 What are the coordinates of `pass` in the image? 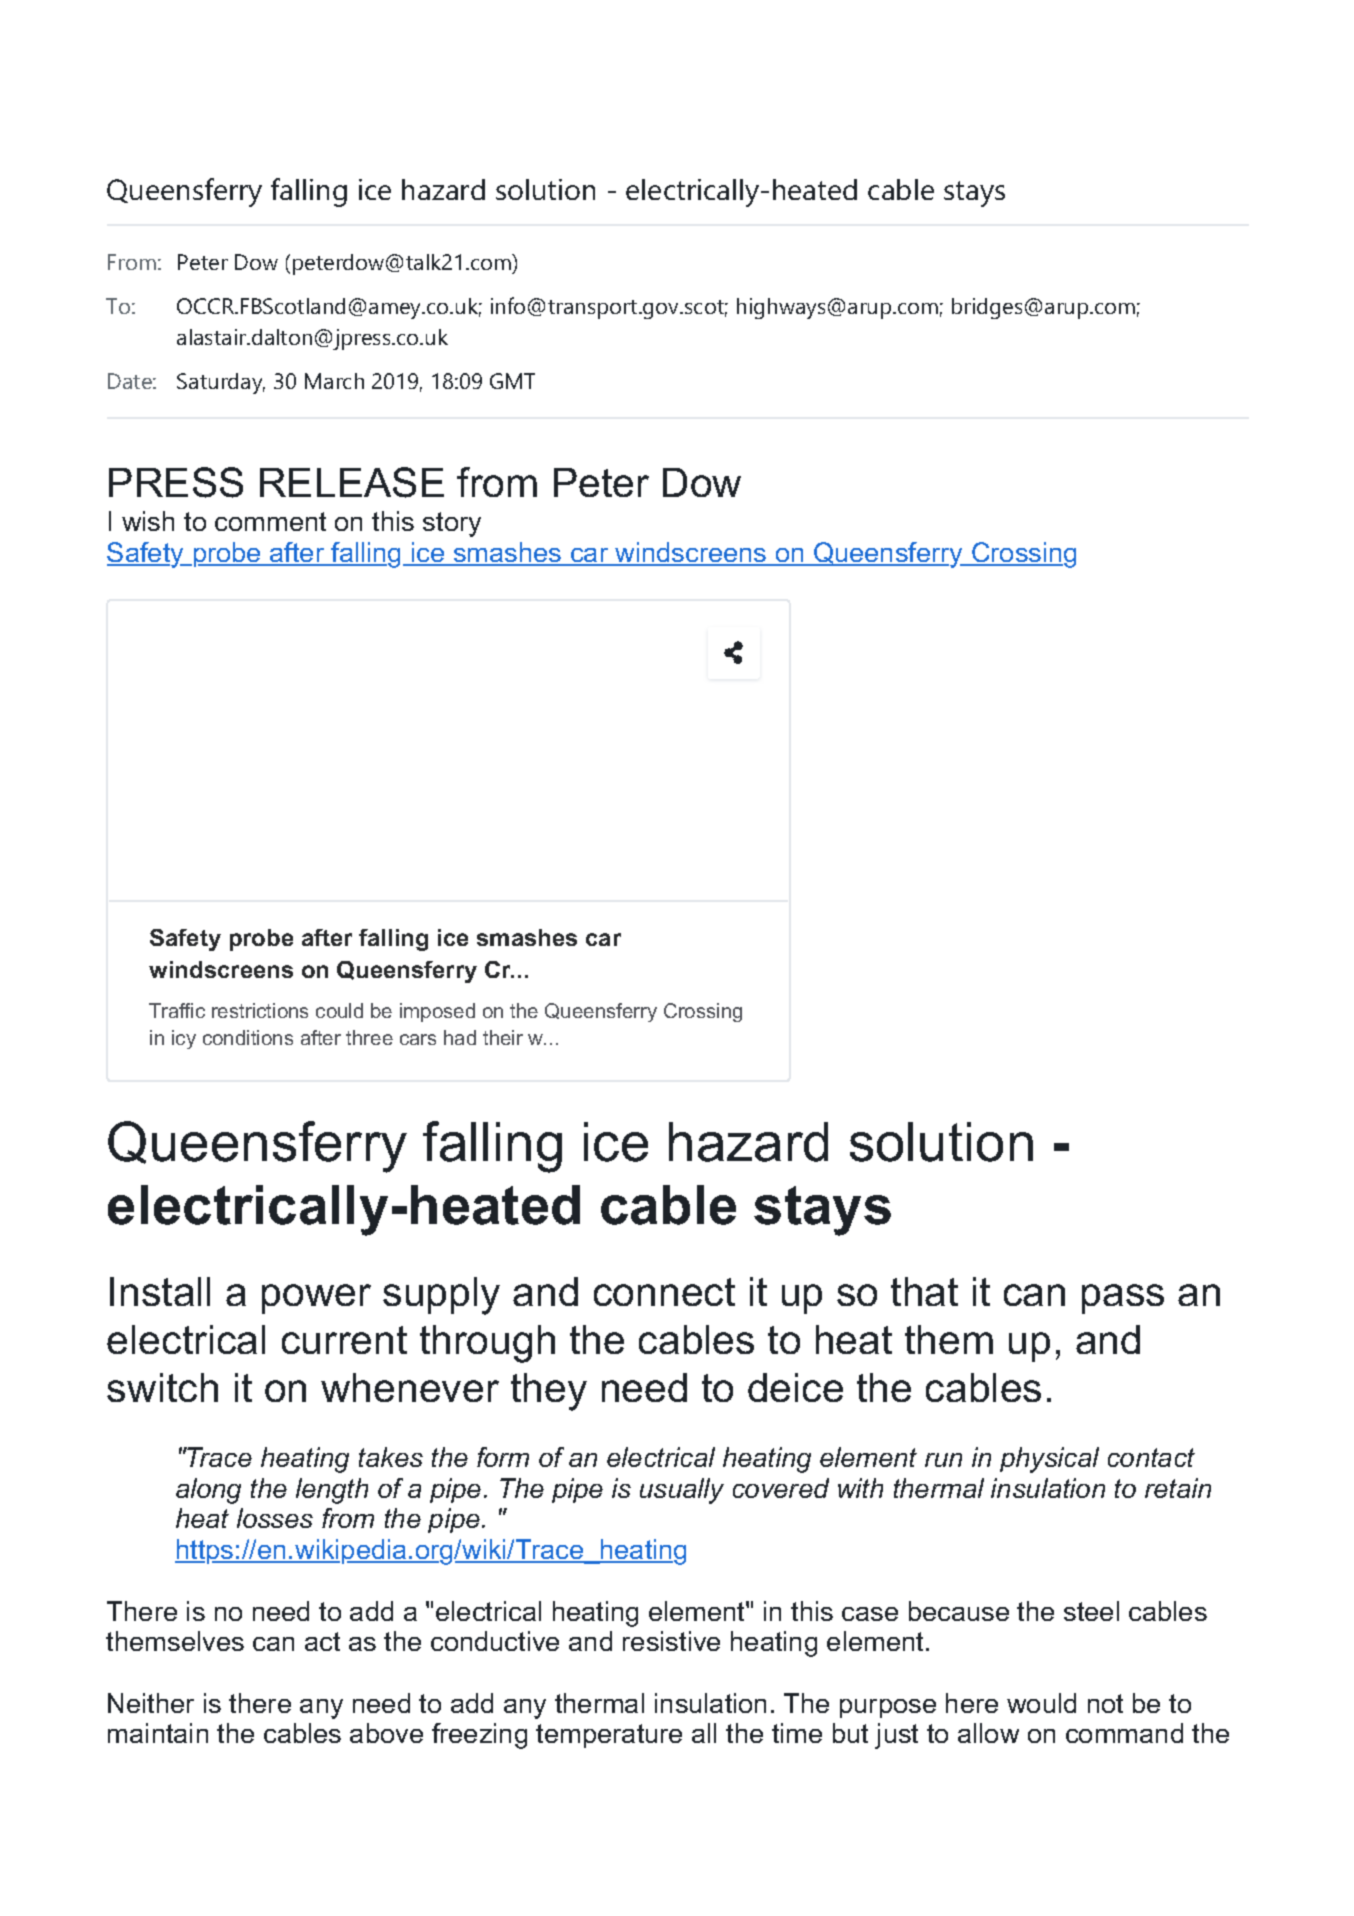 It's located at (1123, 1299).
